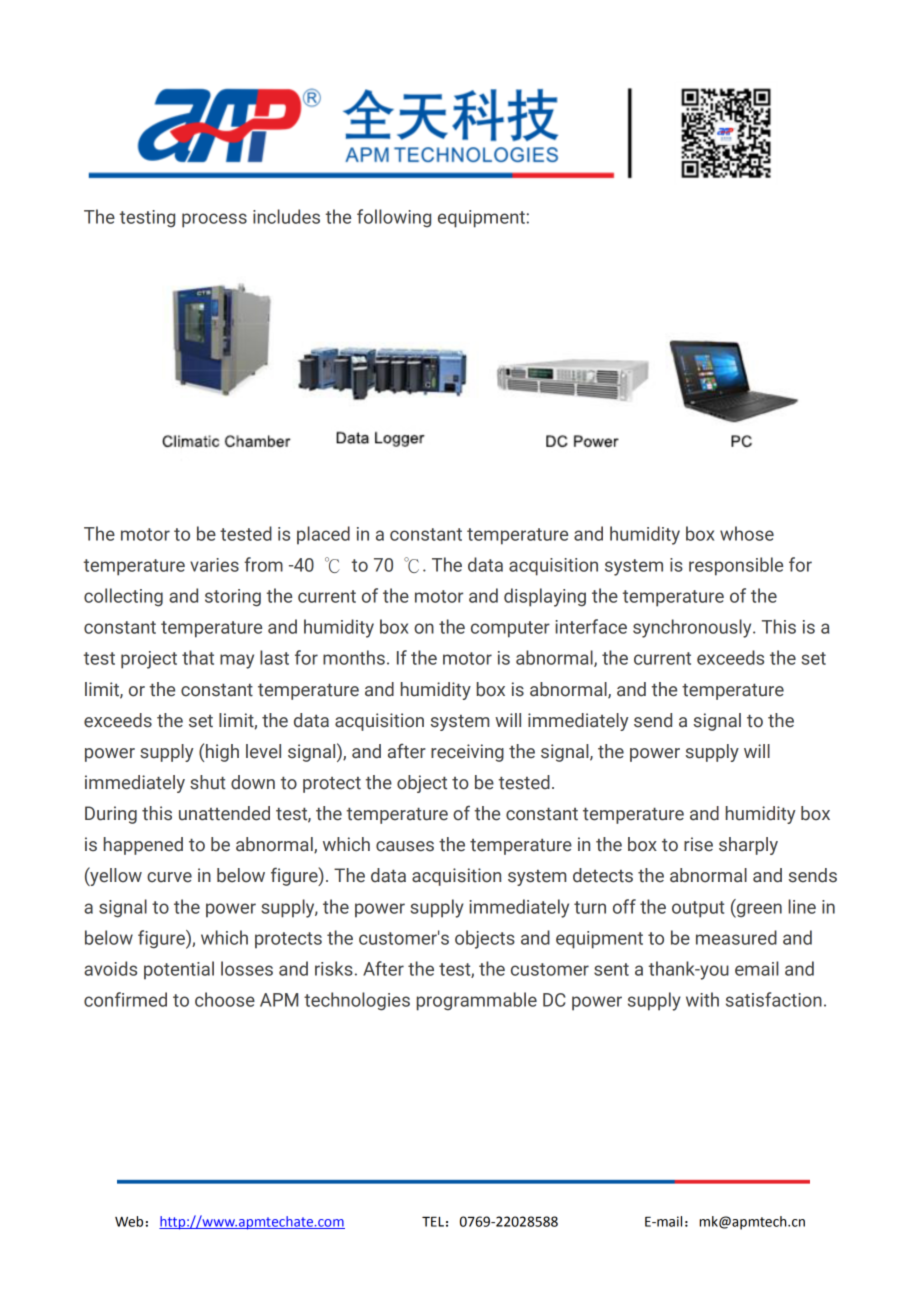 This image has height=1308, width=924. What do you see at coordinates (394, 218) in the image?
I see `following` at bounding box center [394, 218].
